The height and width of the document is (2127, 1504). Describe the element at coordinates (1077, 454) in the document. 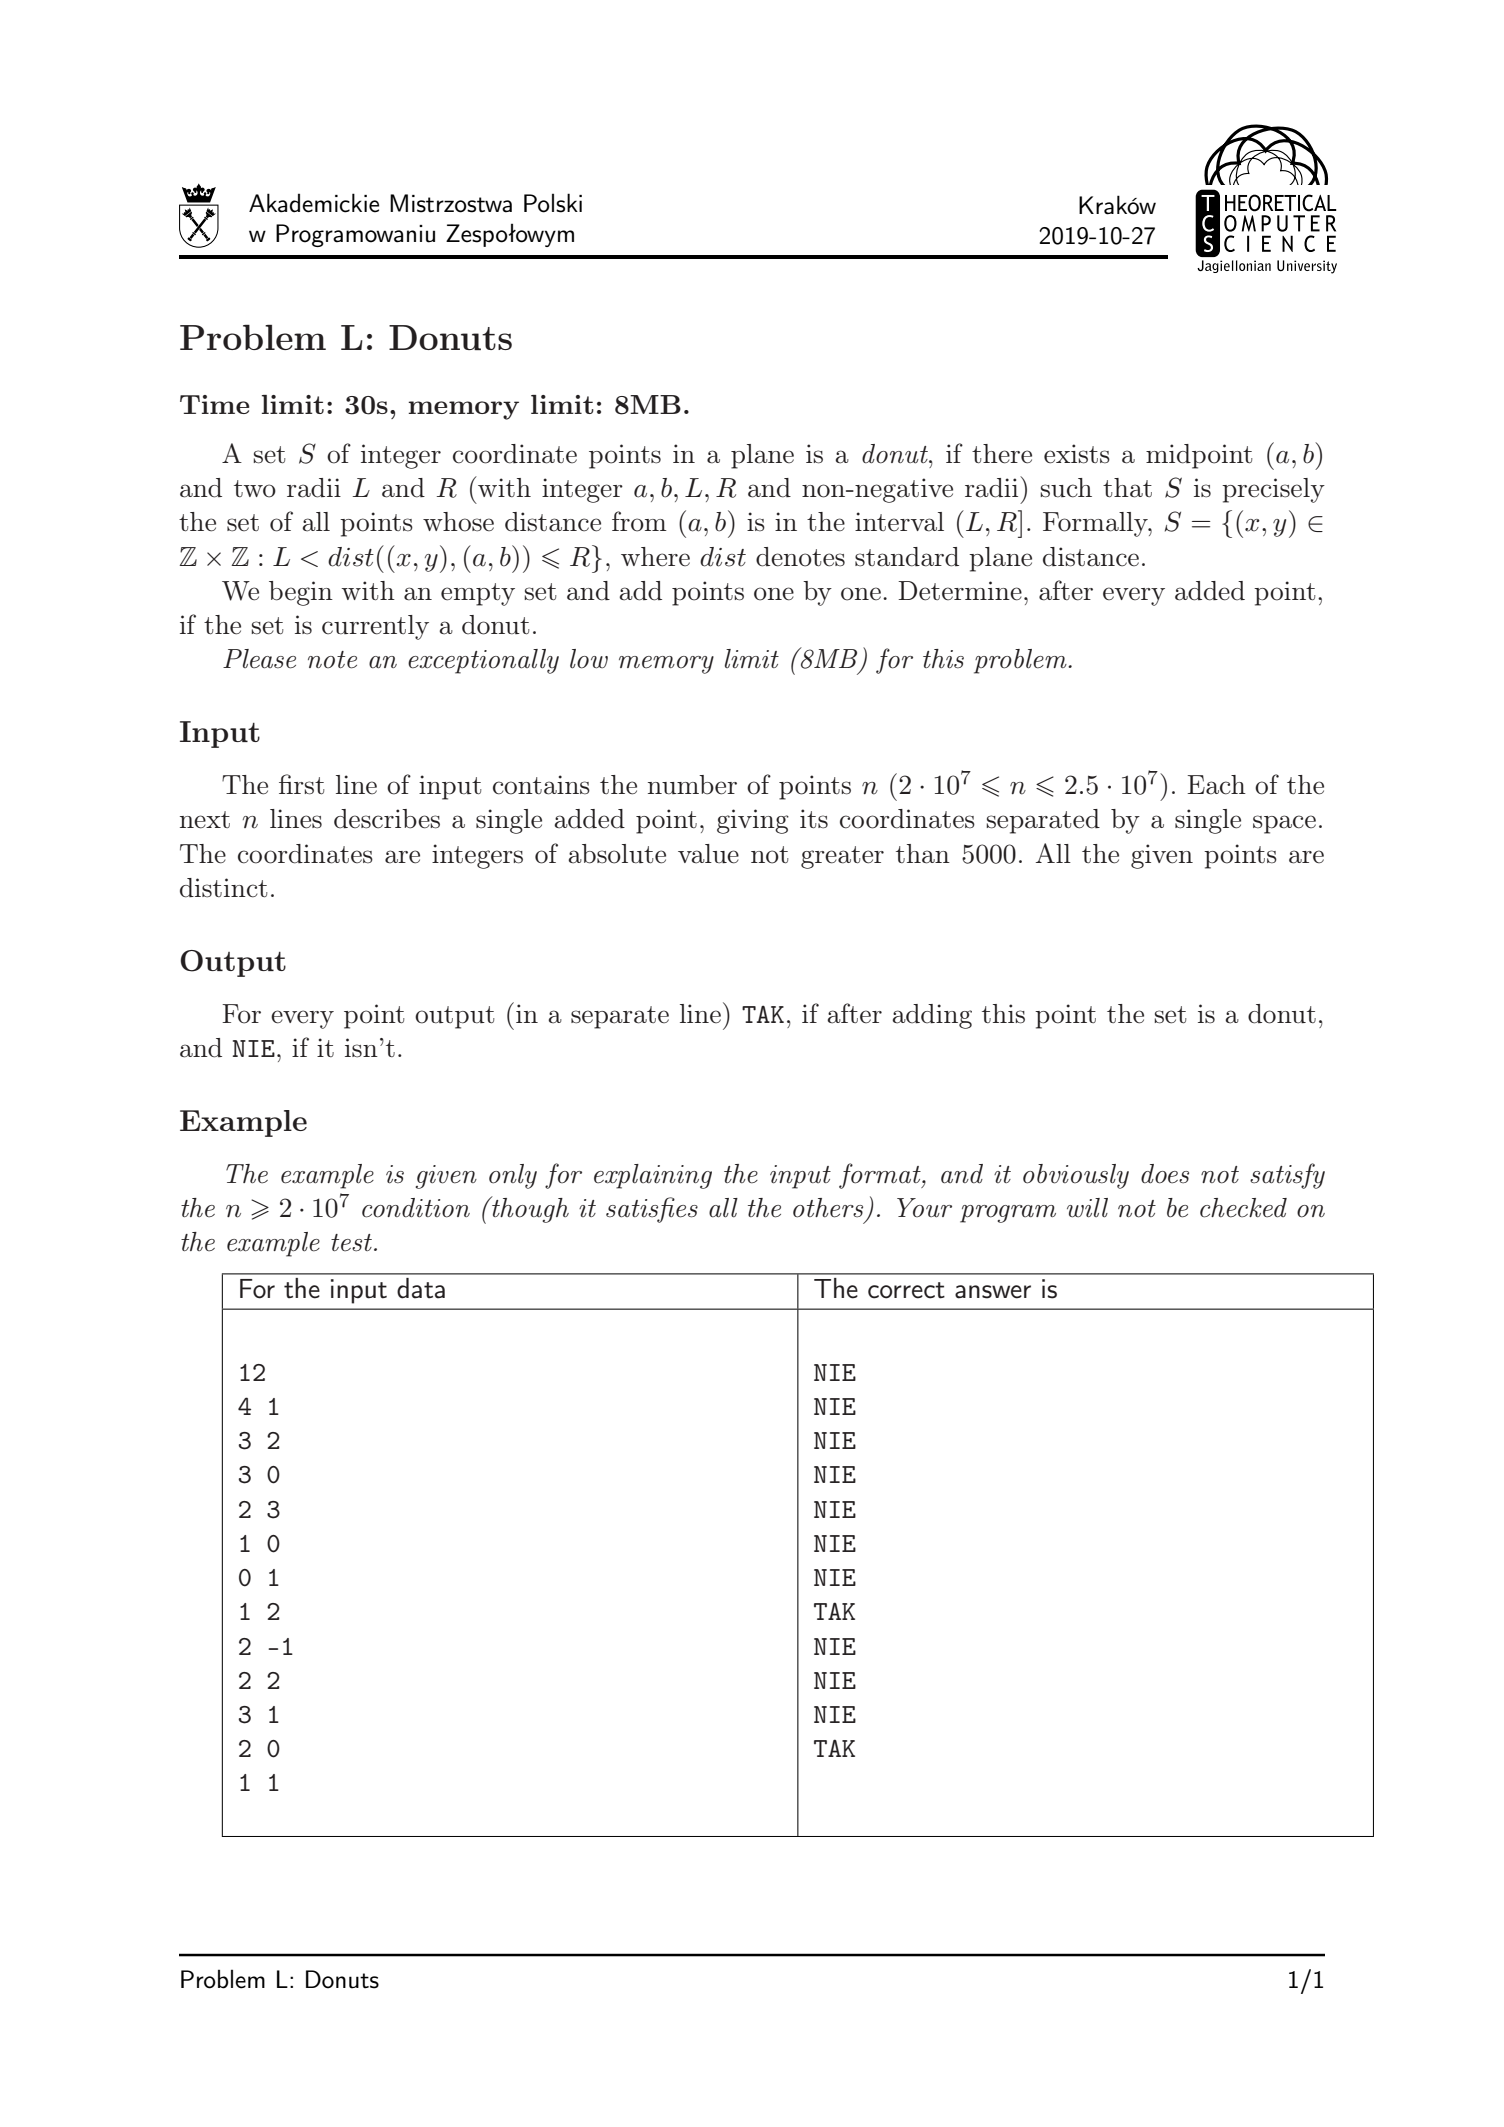

I see `exists` at that location.
